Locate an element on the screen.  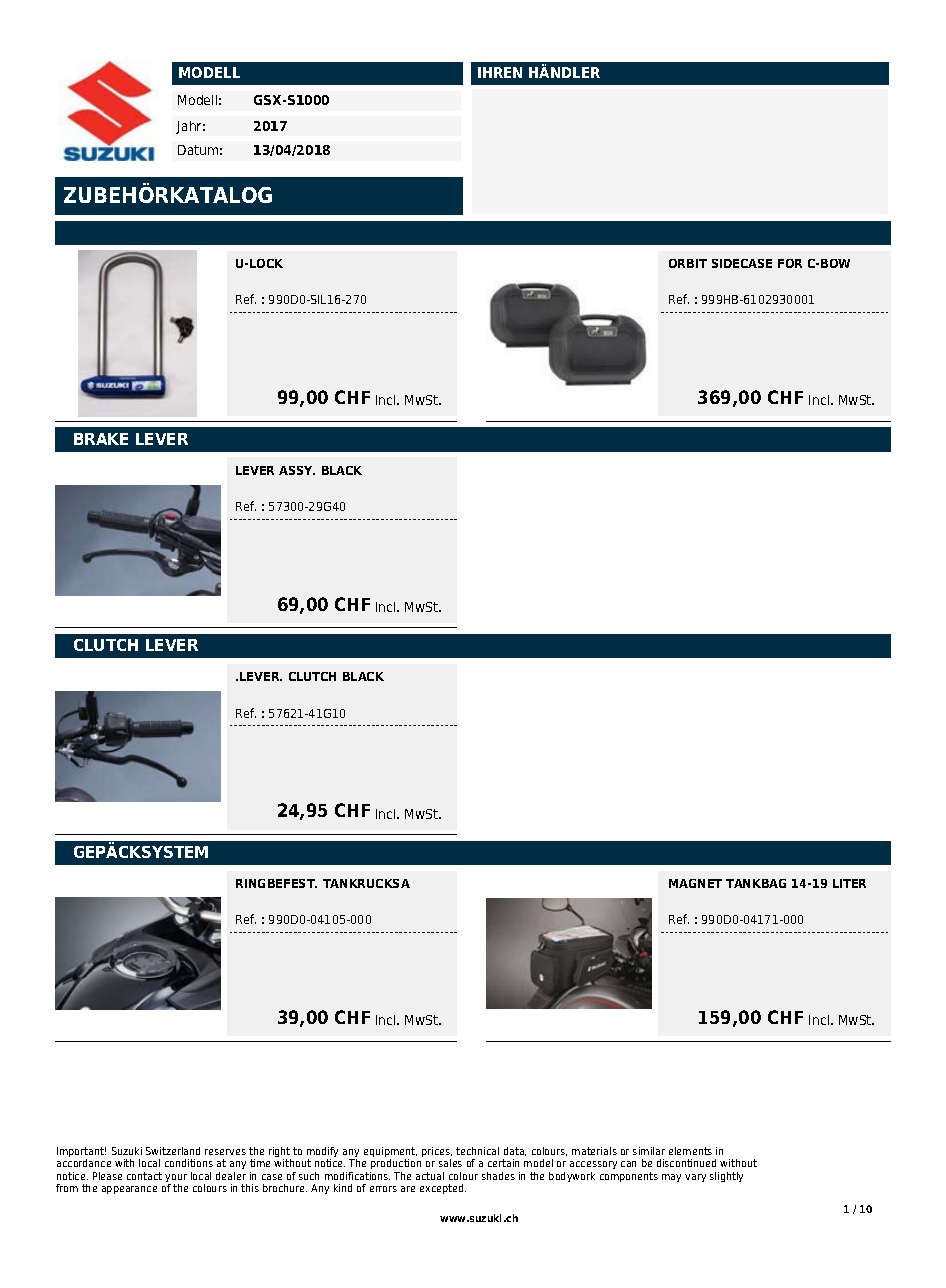
LITER is located at coordinates (849, 883).
